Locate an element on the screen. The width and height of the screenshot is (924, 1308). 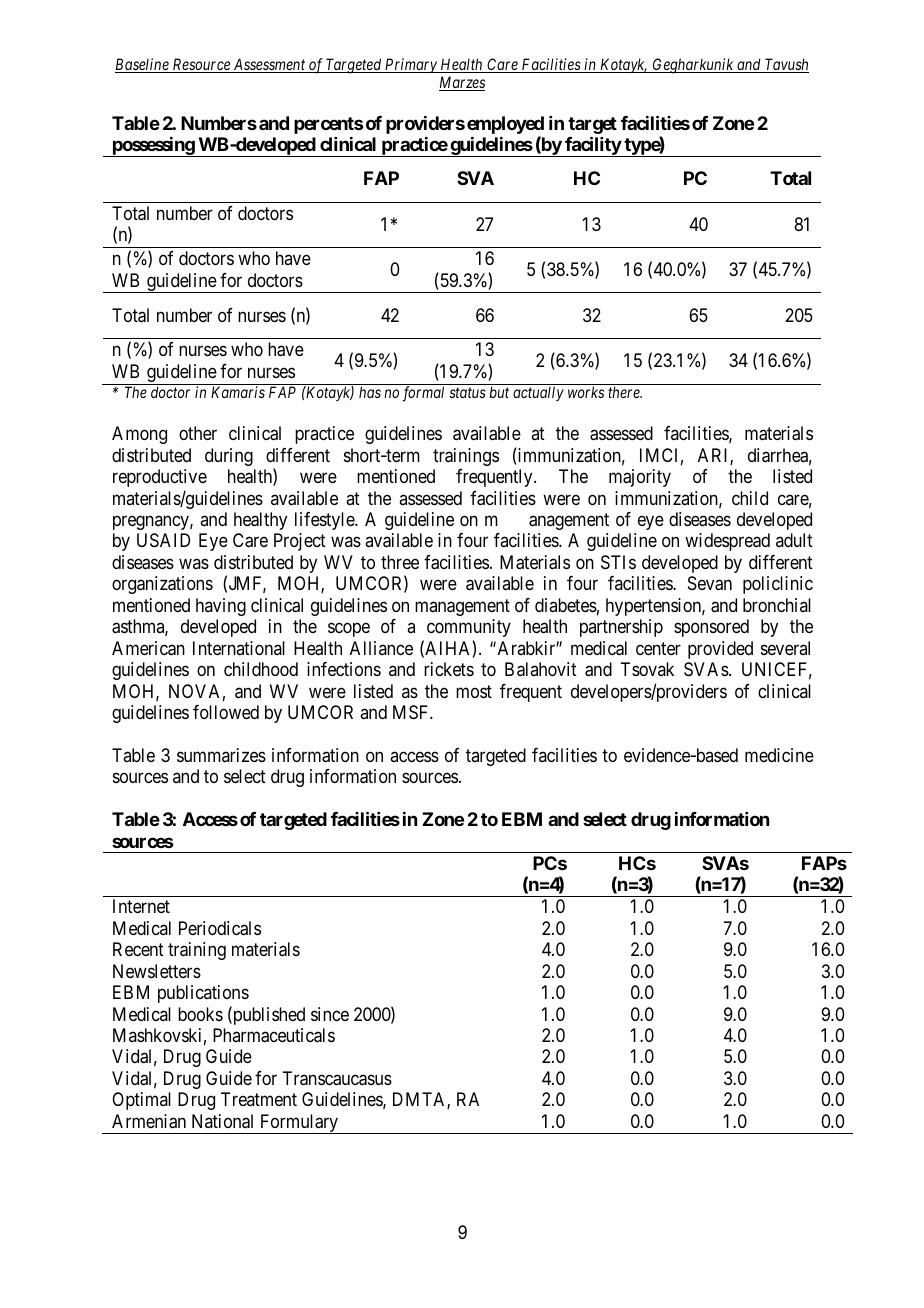
employed is located at coordinates (505, 126).
